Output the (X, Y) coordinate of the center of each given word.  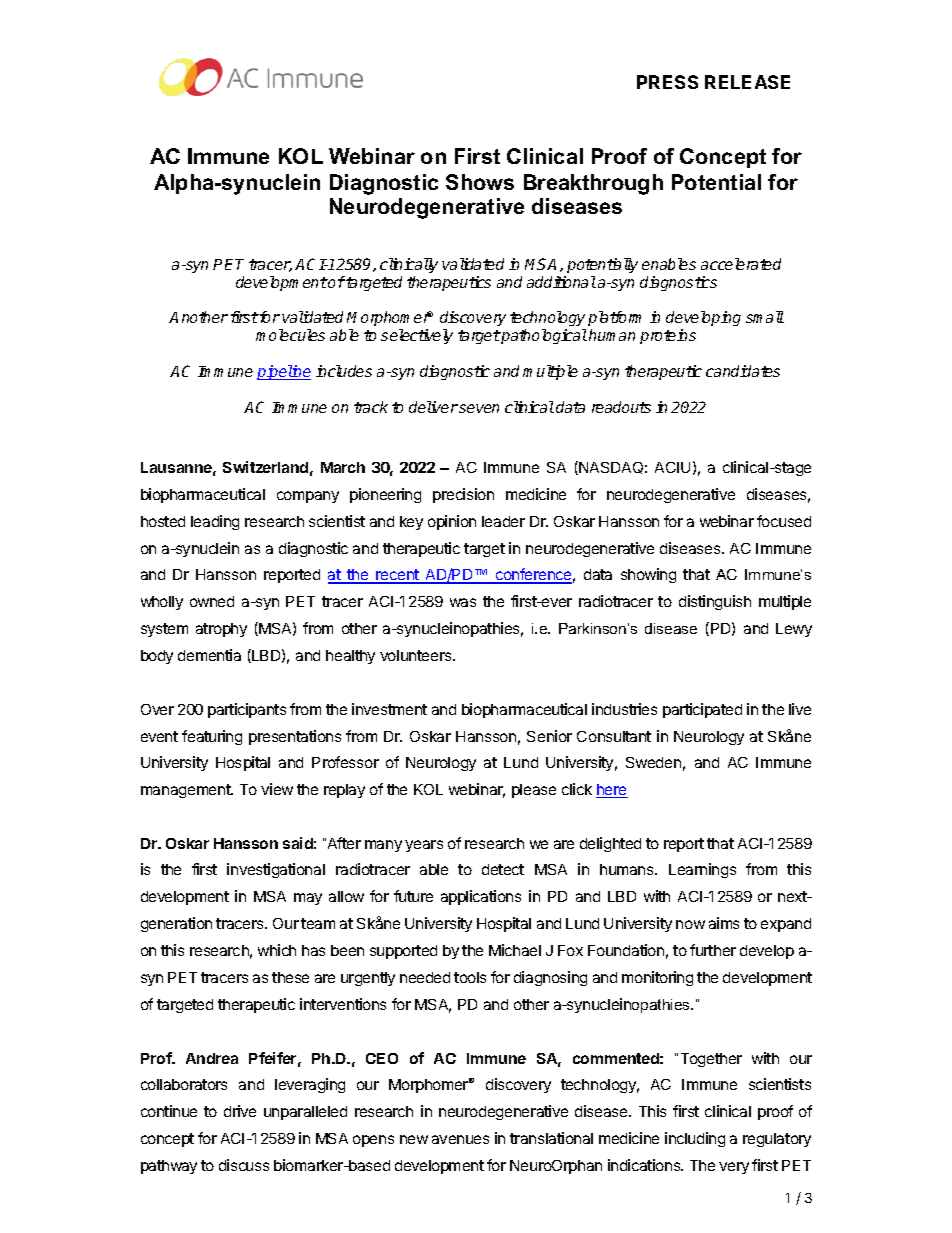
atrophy (221, 630)
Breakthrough (593, 184)
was (463, 602)
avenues (460, 1139)
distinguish (715, 602)
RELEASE (747, 82)
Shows (480, 182)
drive (240, 1111)
